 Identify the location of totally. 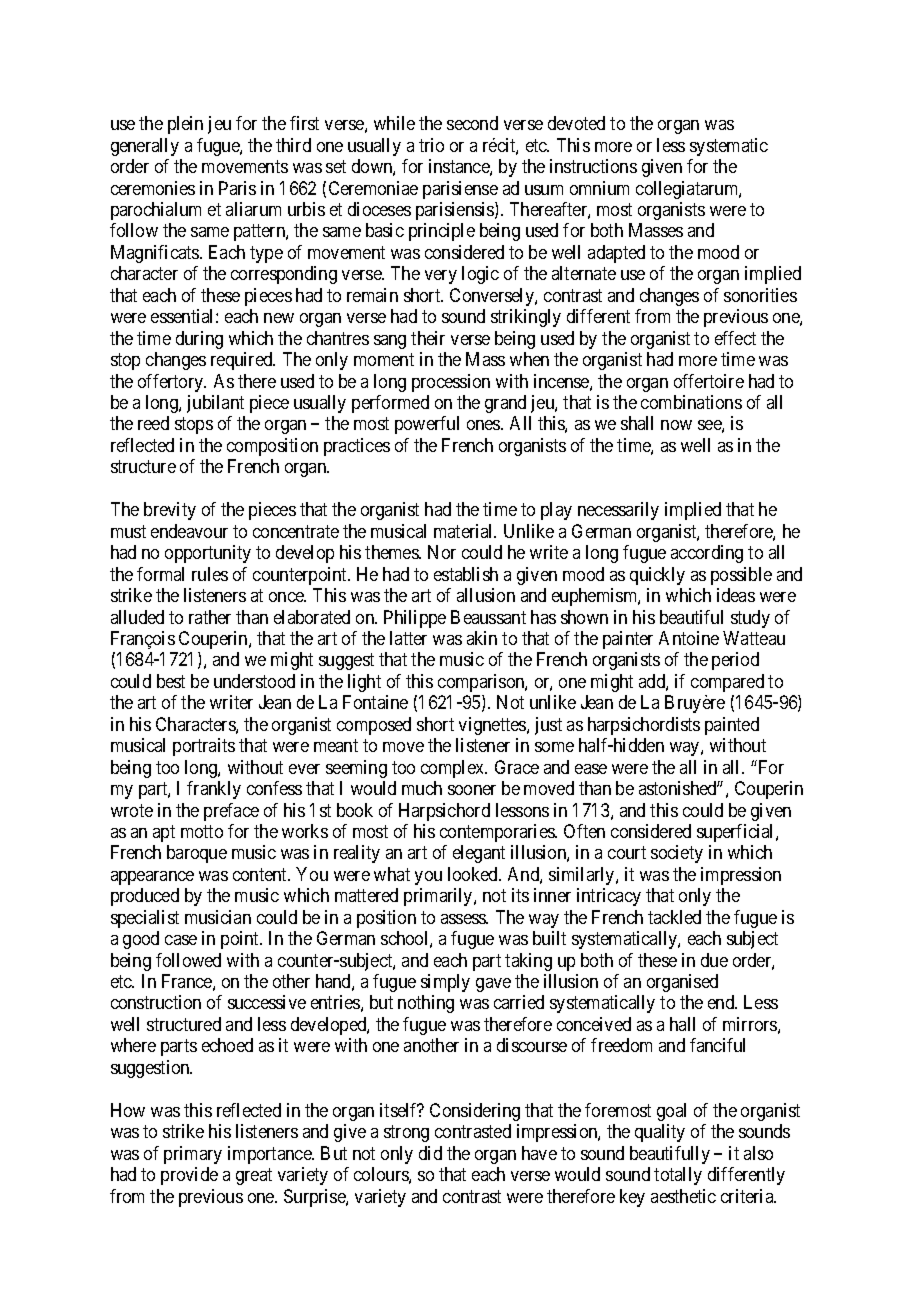
(678, 1176).
